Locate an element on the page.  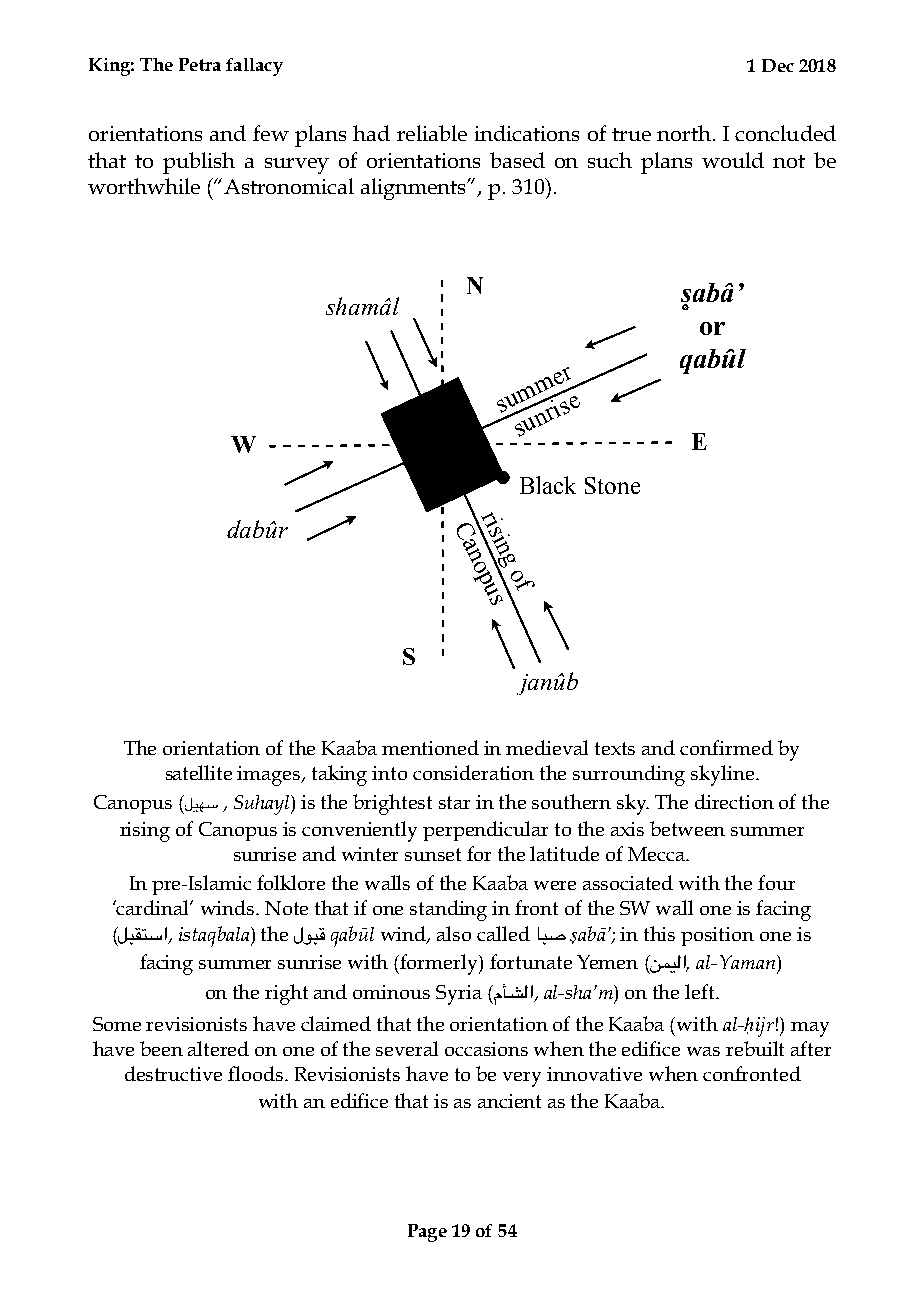
also is located at coordinates (454, 933).
